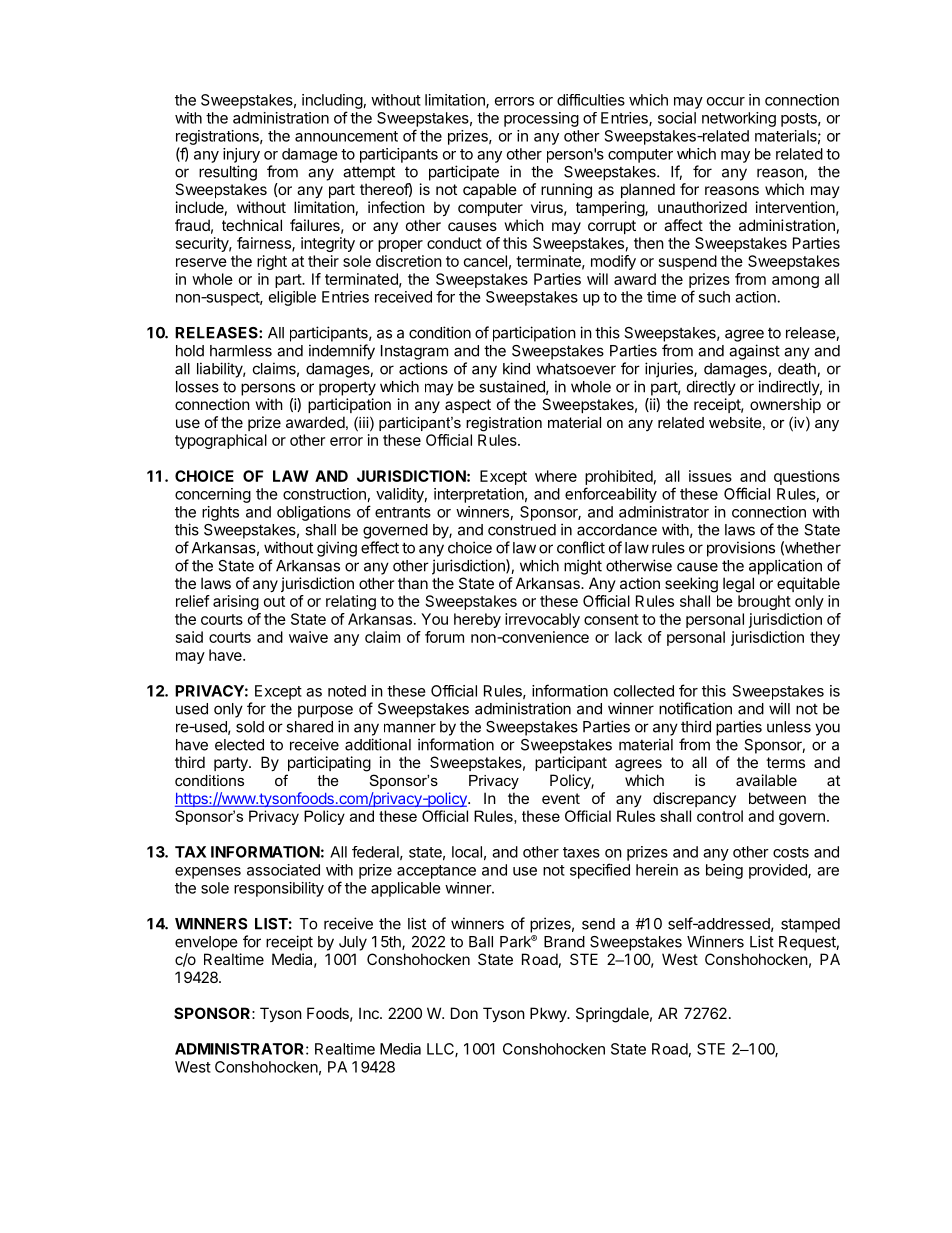  Describe the element at coordinates (353, 943) in the document. I see `July` at that location.
